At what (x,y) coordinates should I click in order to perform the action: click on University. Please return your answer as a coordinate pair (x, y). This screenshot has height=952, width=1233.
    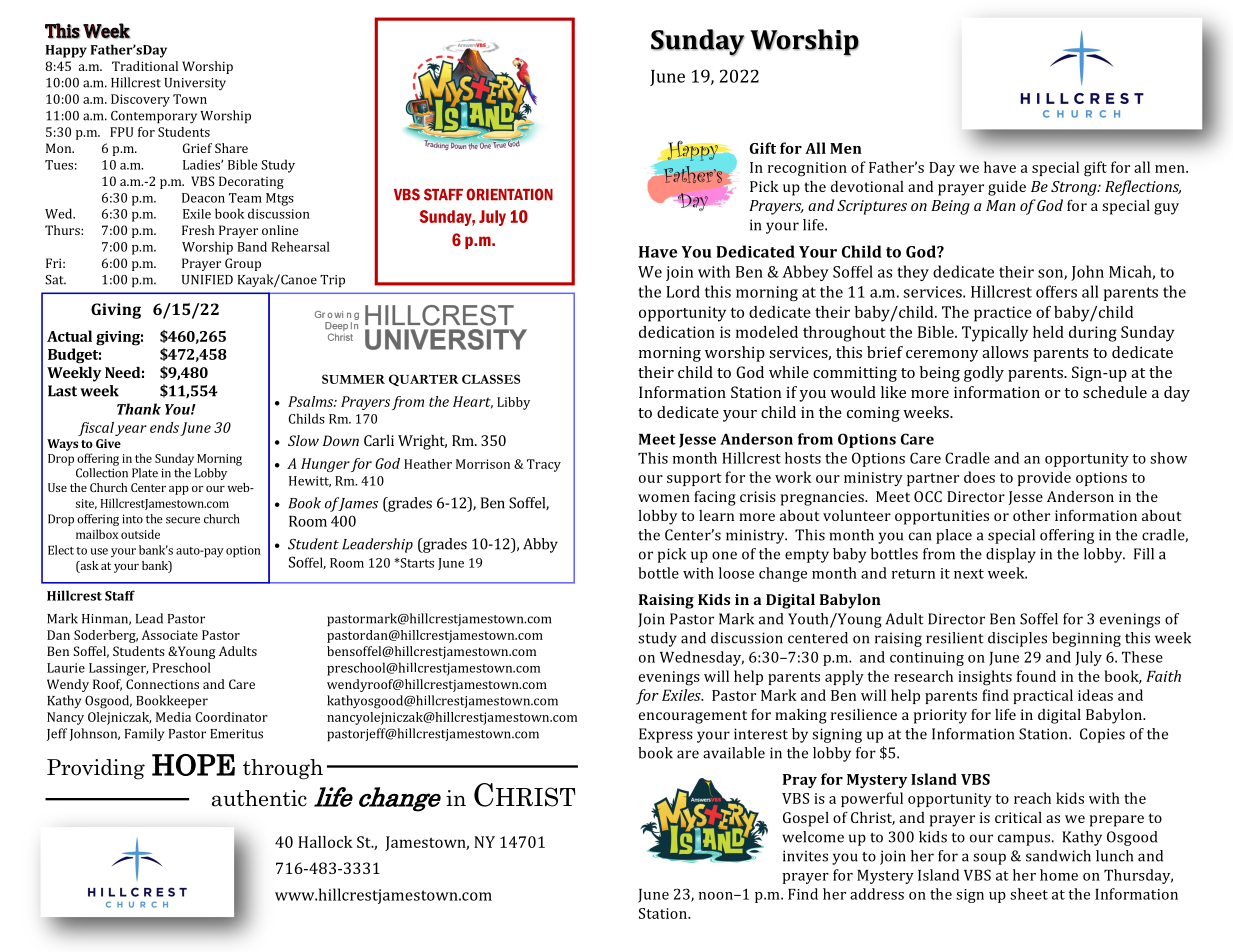
    Looking at the image, I should click on (195, 84).
